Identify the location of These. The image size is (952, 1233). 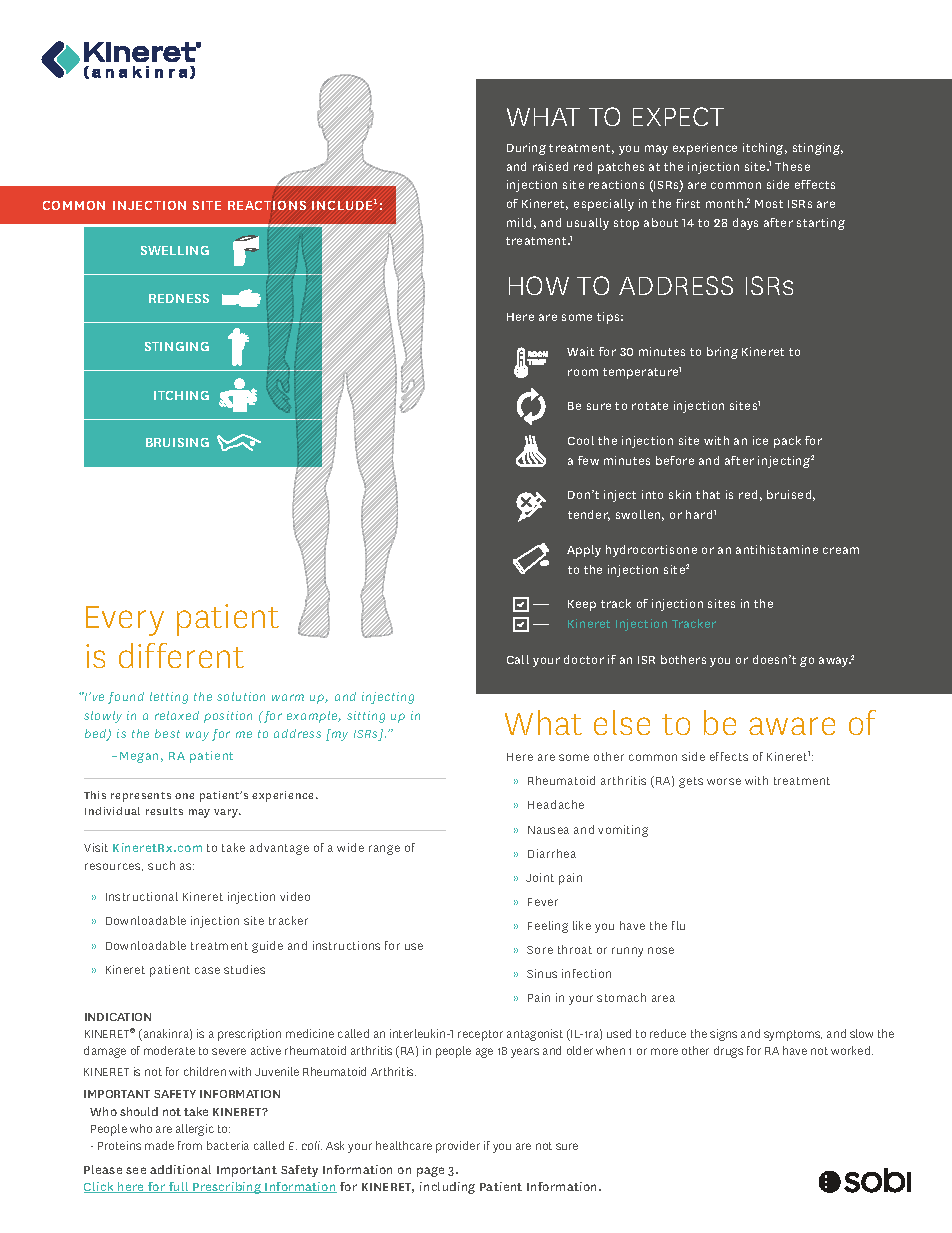
(792, 166).
